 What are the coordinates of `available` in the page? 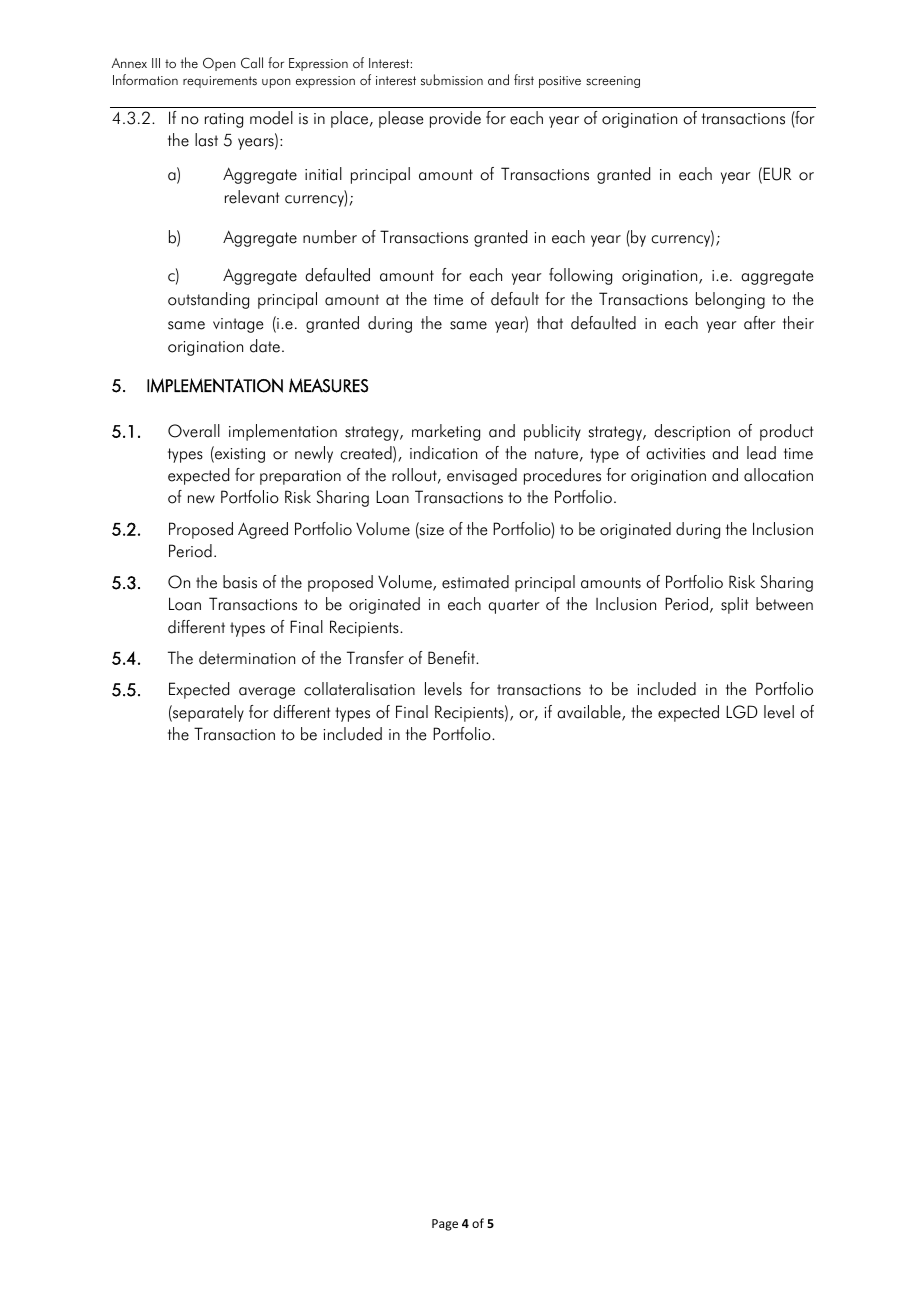 It's located at (590, 713).
